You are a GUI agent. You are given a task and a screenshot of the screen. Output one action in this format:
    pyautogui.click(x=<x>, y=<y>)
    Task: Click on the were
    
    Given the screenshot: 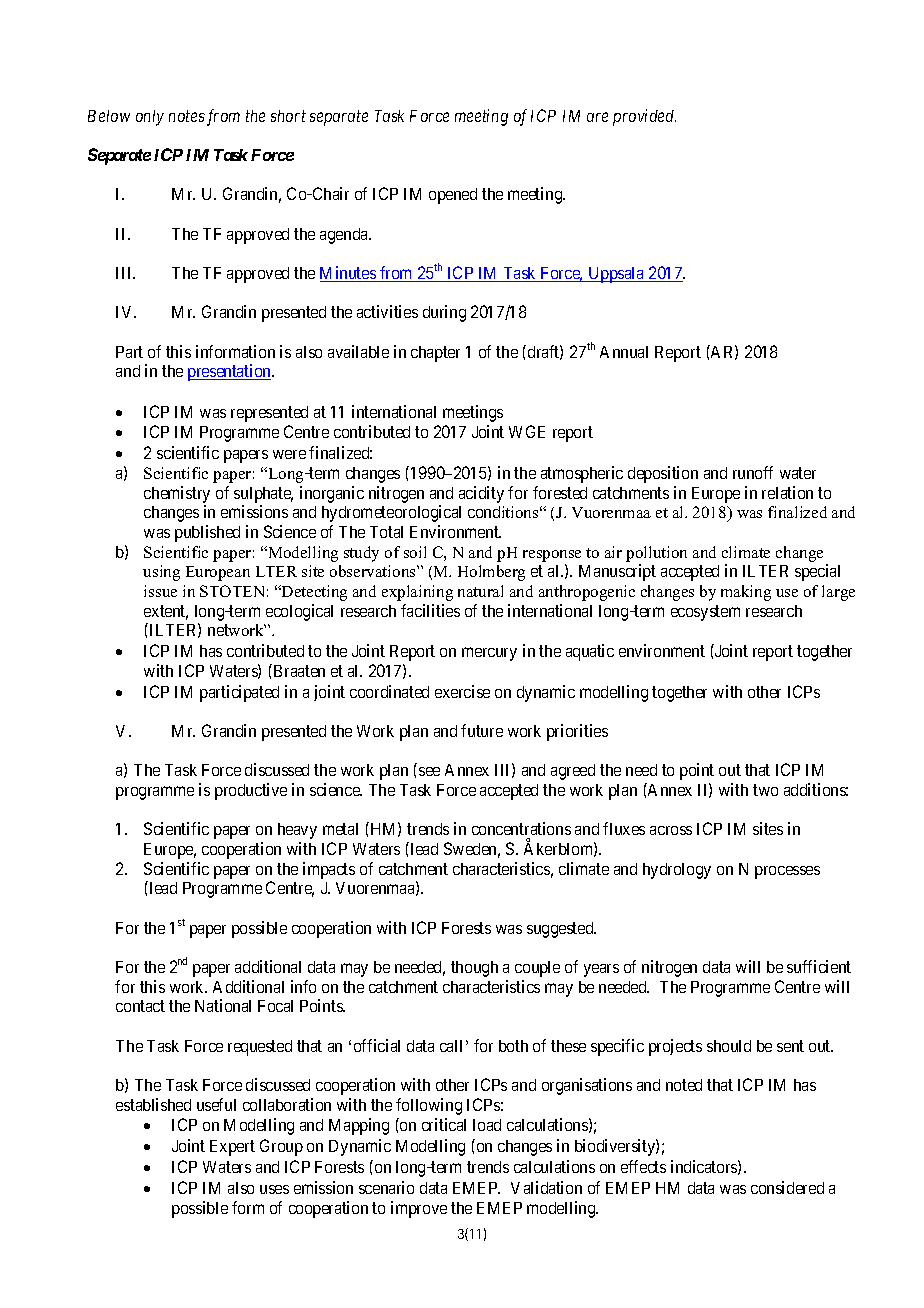 What is the action you would take?
    pyautogui.click(x=289, y=454)
